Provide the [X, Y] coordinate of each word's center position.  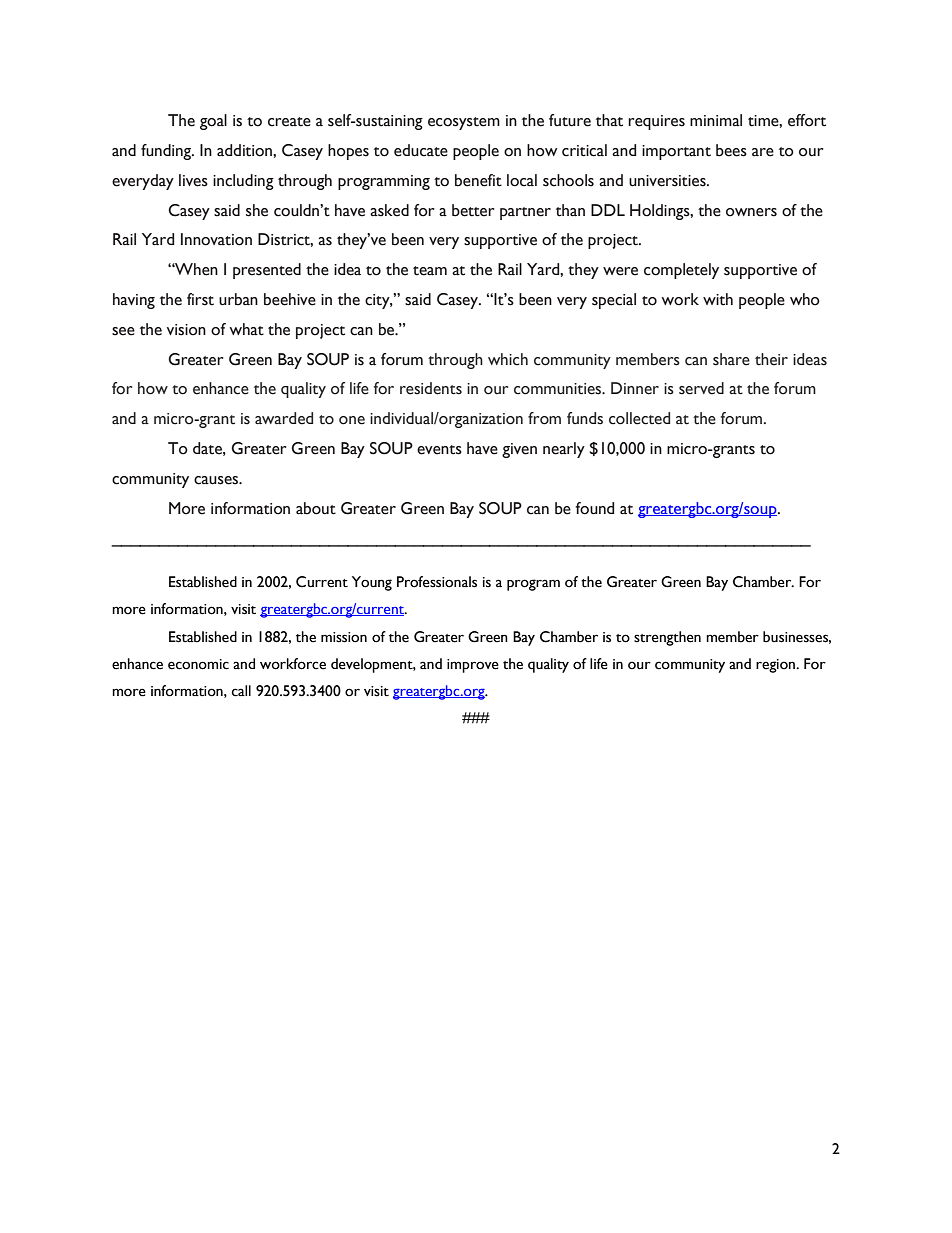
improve [473, 666]
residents [431, 388]
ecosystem [464, 123]
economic [198, 664]
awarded [284, 418]
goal [213, 122]
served [701, 388]
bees [731, 150]
